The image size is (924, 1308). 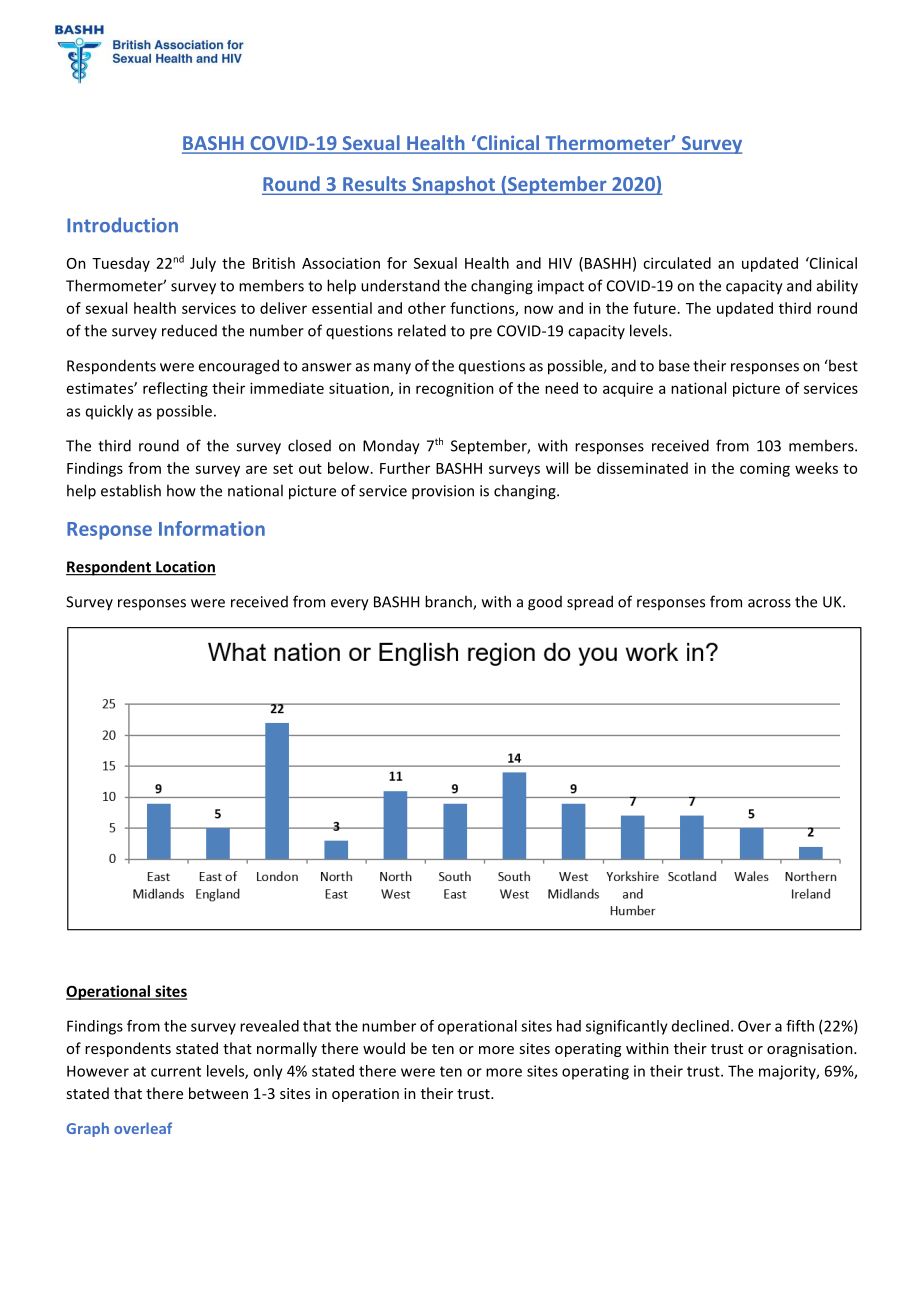 What do you see at coordinates (185, 568) in the screenshot?
I see `Location` at bounding box center [185, 568].
